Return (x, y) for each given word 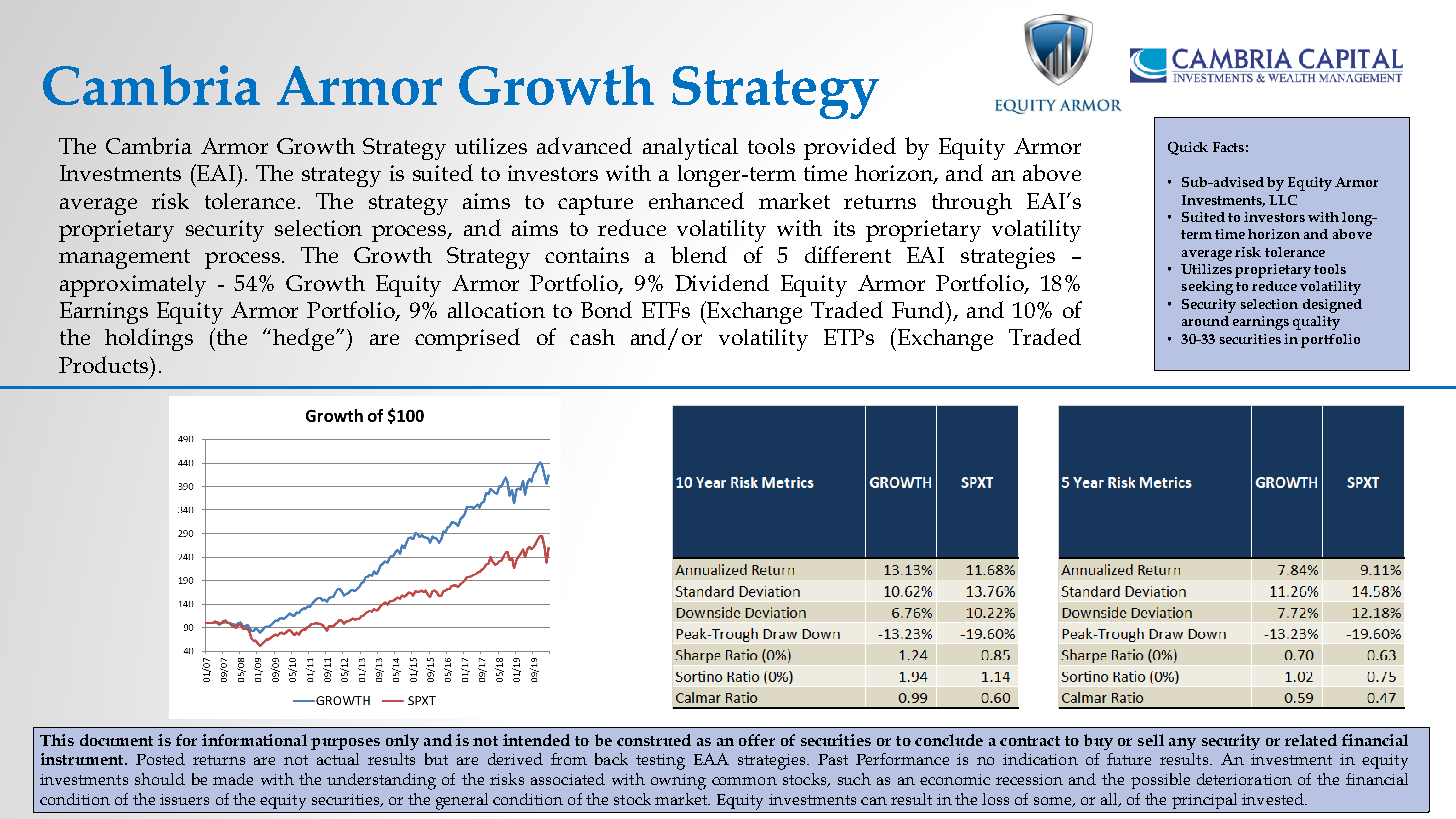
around (1205, 321)
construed (654, 740)
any (1182, 744)
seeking (1207, 288)
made (233, 779)
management (124, 259)
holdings (149, 339)
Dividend (722, 282)
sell (1151, 740)
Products (105, 364)
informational (254, 740)
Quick (1188, 148)
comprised (467, 339)
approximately (133, 286)
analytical (690, 149)
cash (592, 337)
